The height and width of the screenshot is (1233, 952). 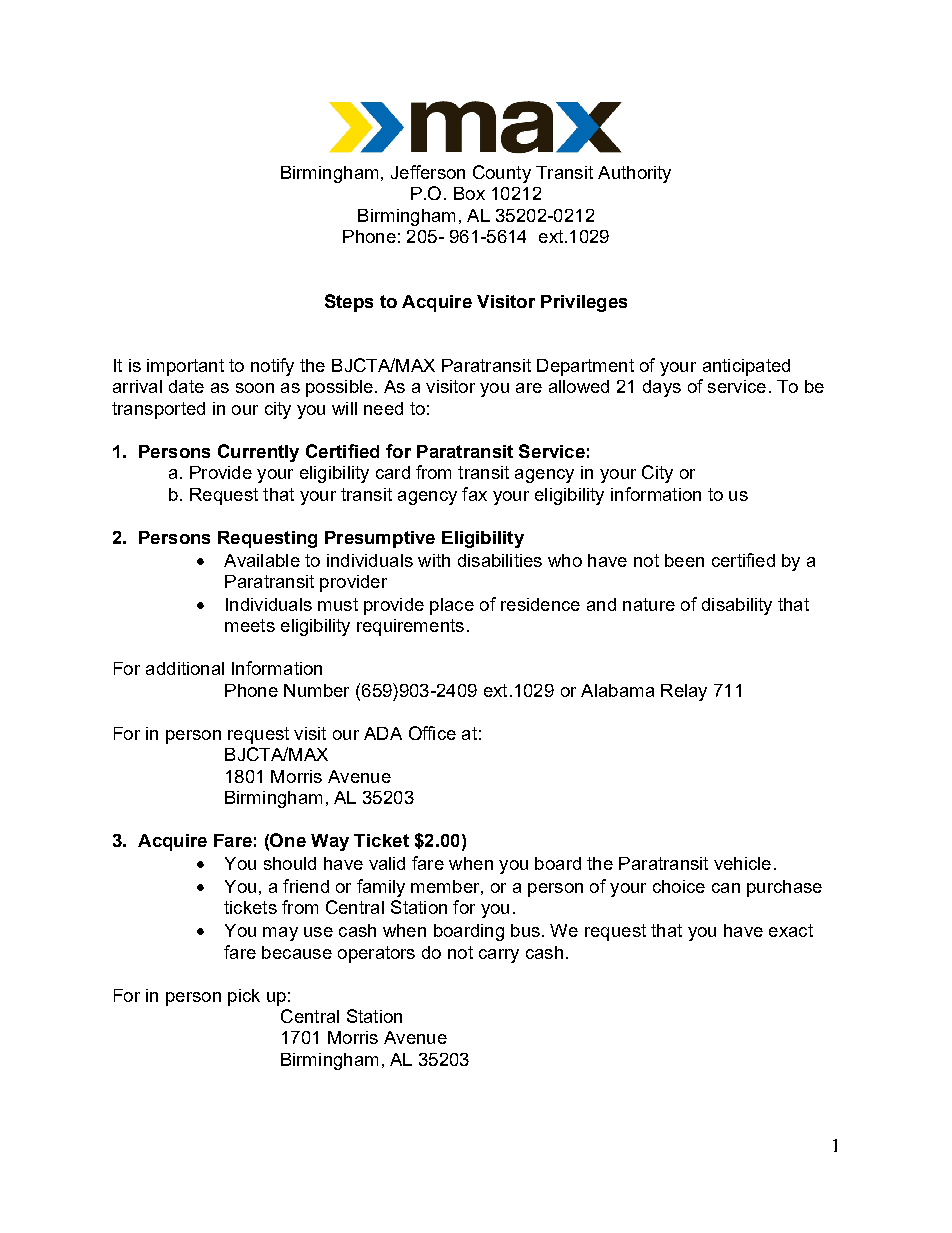 What do you see at coordinates (262, 560) in the screenshot?
I see `Available` at bounding box center [262, 560].
